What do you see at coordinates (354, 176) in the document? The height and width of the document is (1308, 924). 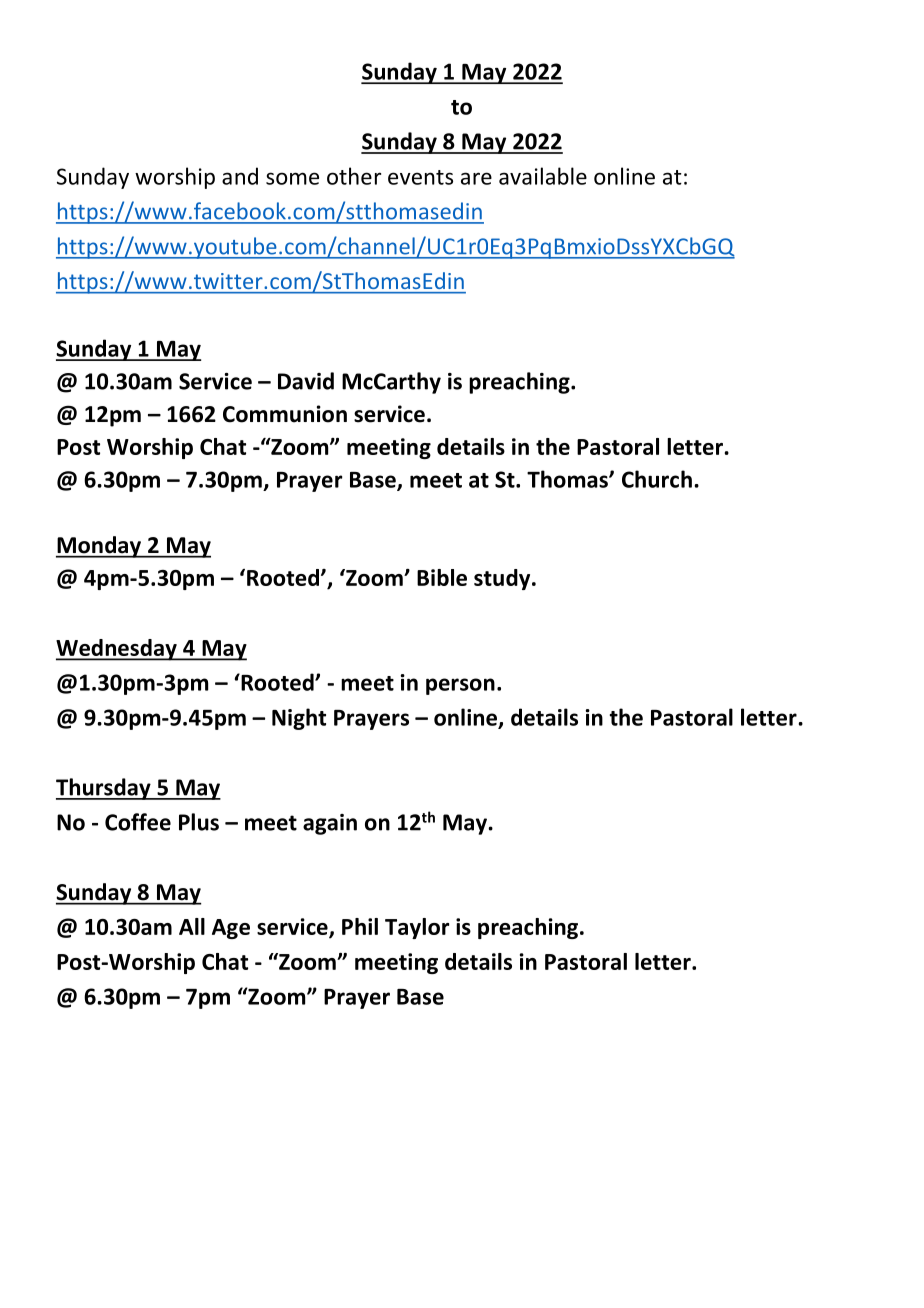 I see `other` at bounding box center [354, 176].
